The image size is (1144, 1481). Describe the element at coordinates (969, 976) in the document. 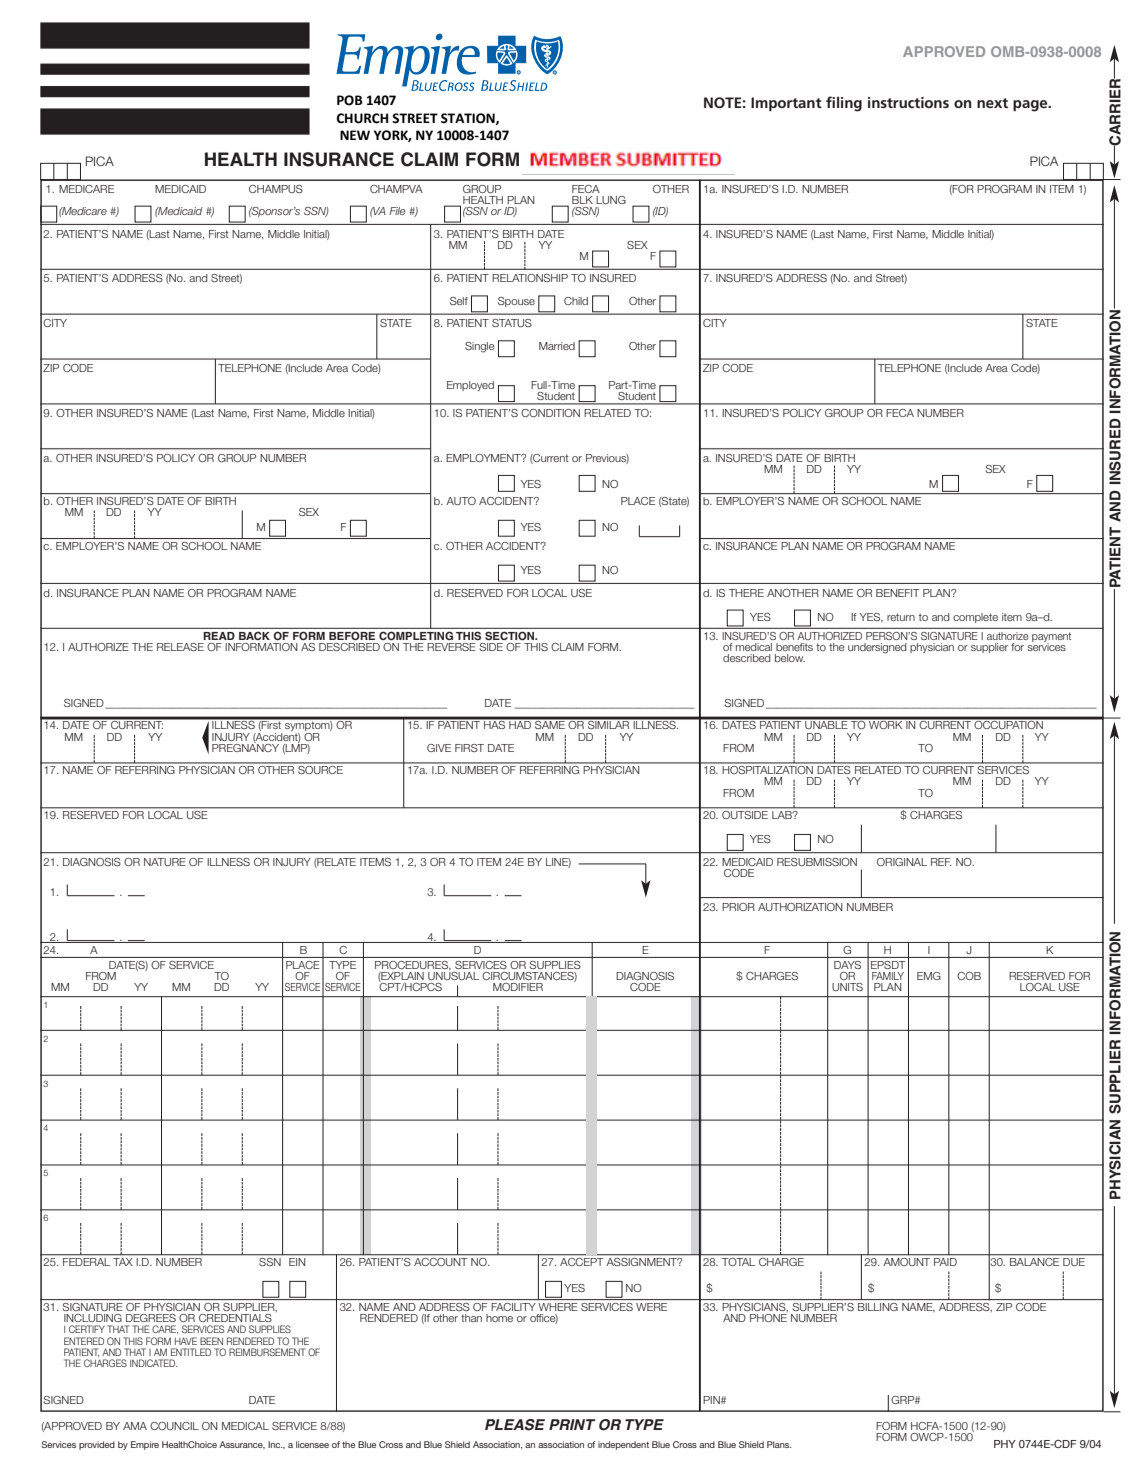

I see `COB` at that location.
